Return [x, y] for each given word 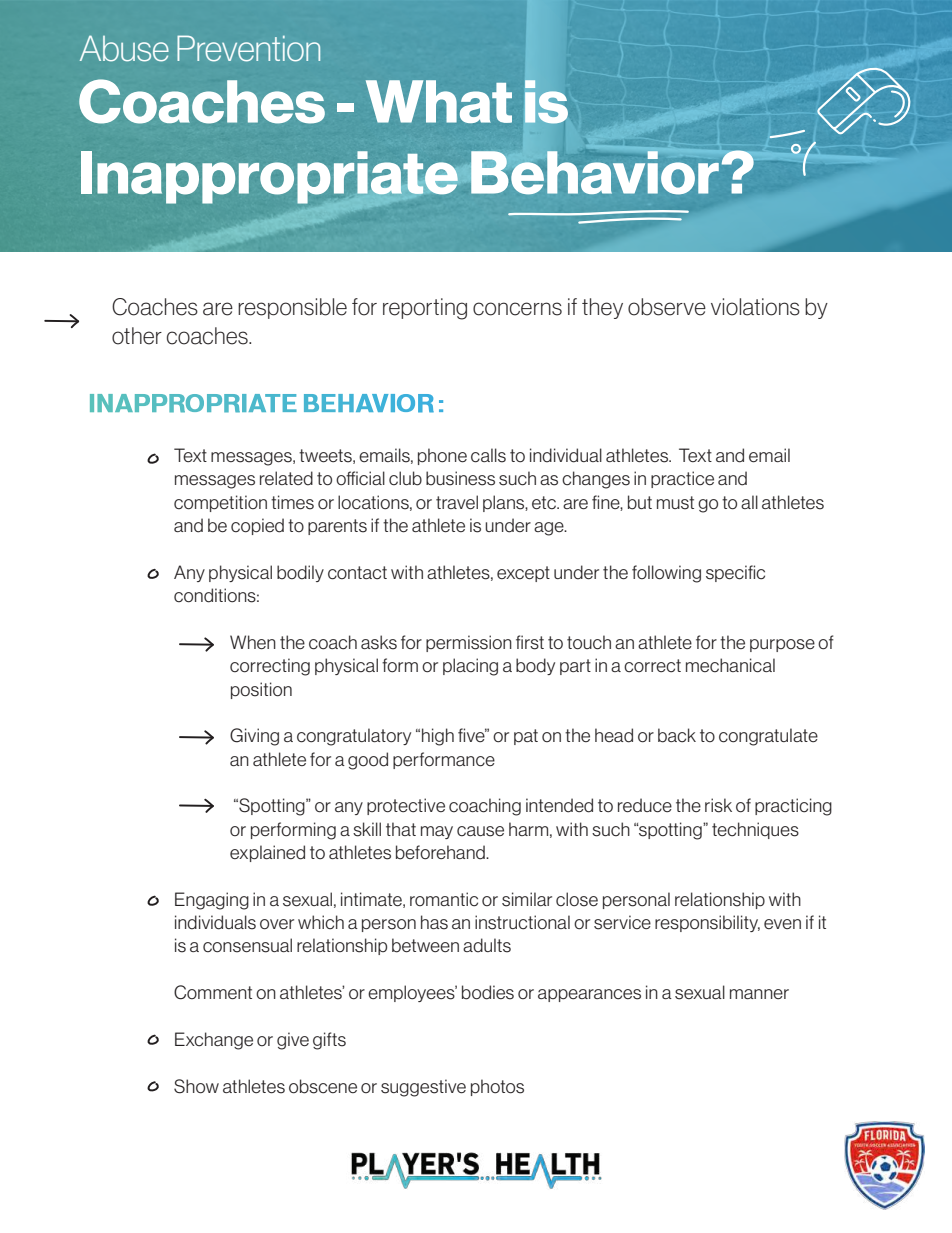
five [472, 735]
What [439, 101]
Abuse [124, 48]
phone [442, 456]
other [137, 336]
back [677, 735]
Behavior [595, 172]
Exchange [214, 1041]
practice [682, 479]
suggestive [423, 1088]
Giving [254, 737]
